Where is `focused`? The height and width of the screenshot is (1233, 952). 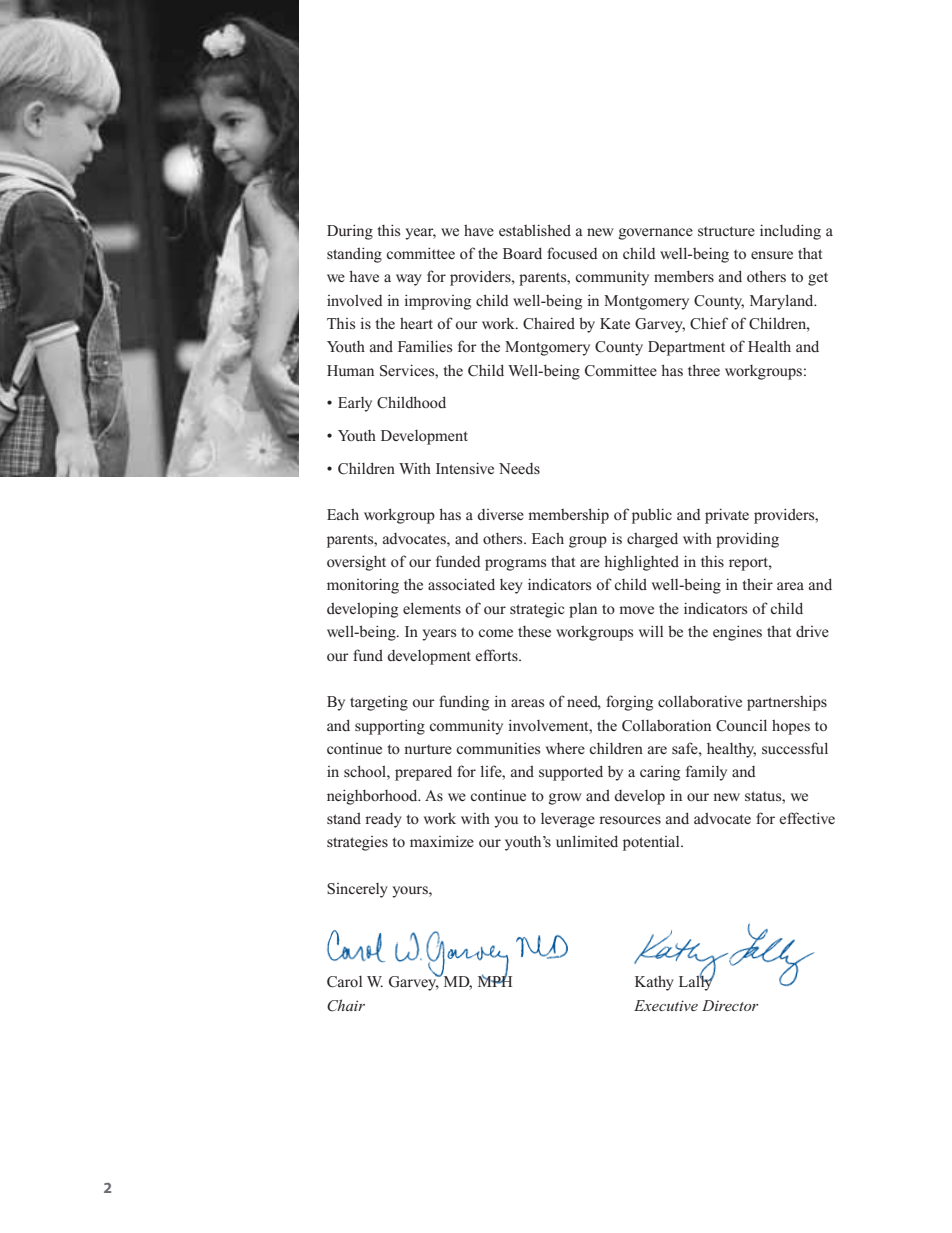 focused is located at coordinates (572, 253).
